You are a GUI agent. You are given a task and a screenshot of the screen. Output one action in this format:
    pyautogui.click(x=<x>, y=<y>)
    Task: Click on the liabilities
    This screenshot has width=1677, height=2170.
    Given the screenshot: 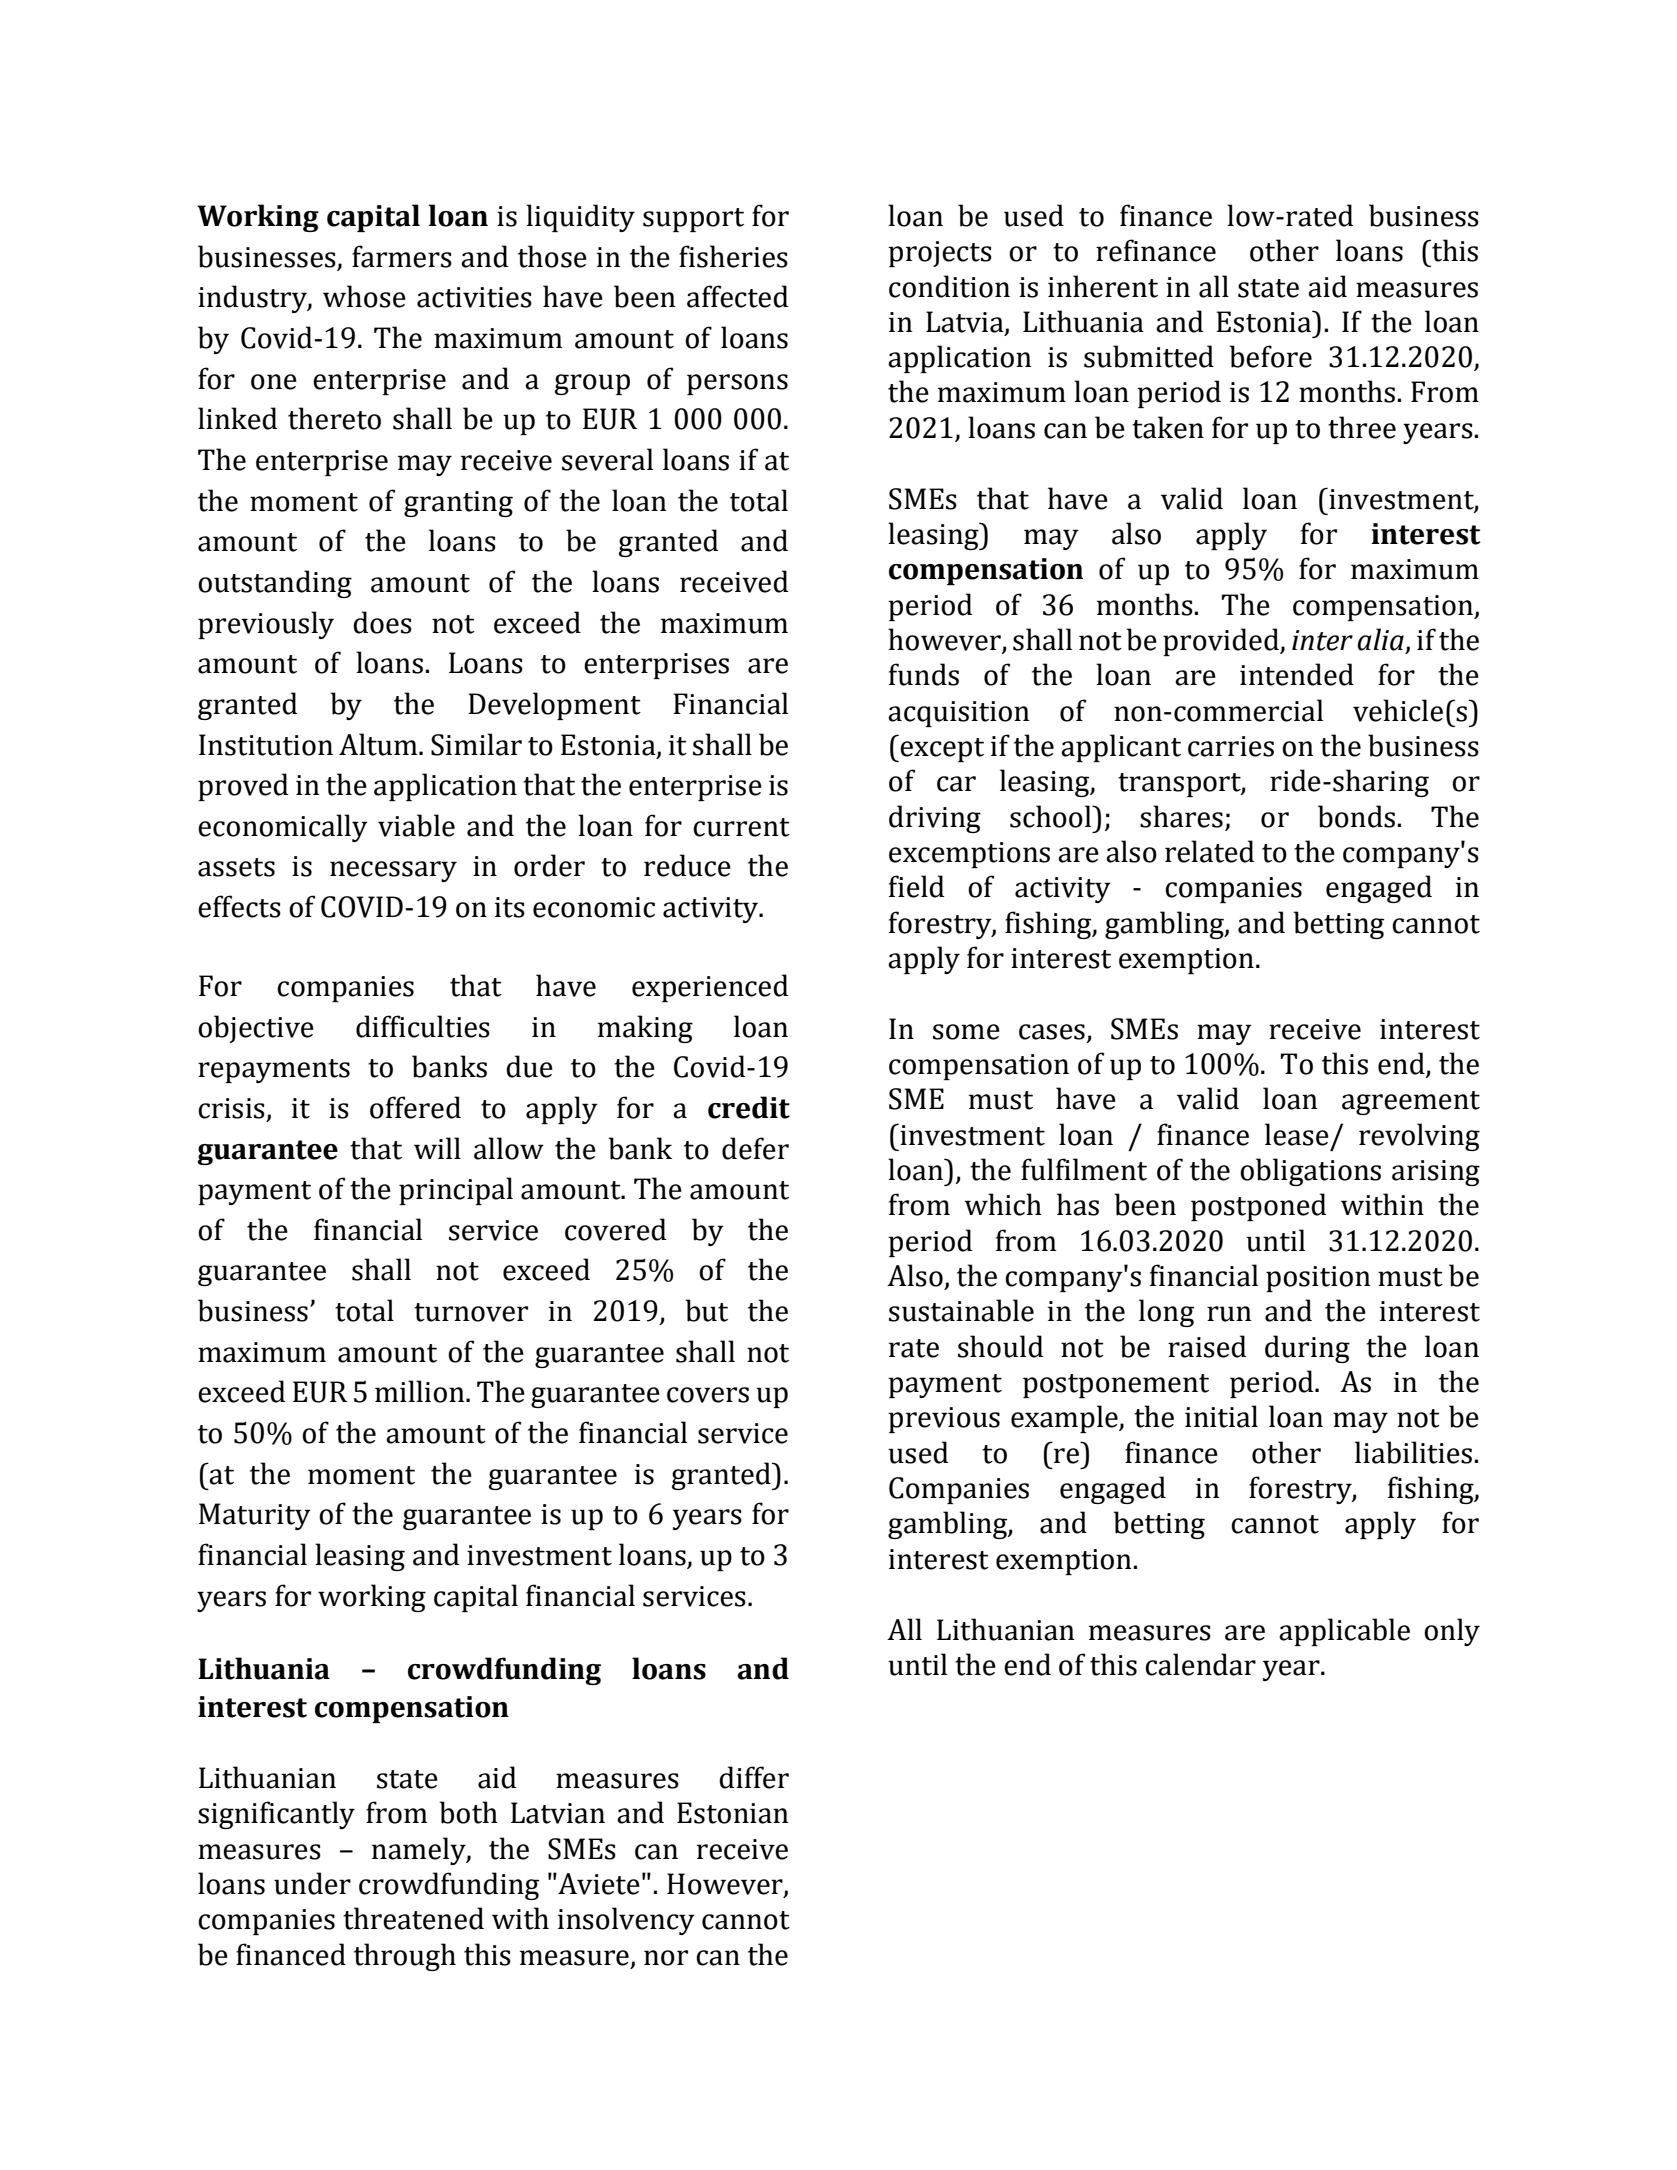 What is the action you would take?
    pyautogui.click(x=1413, y=1452)
